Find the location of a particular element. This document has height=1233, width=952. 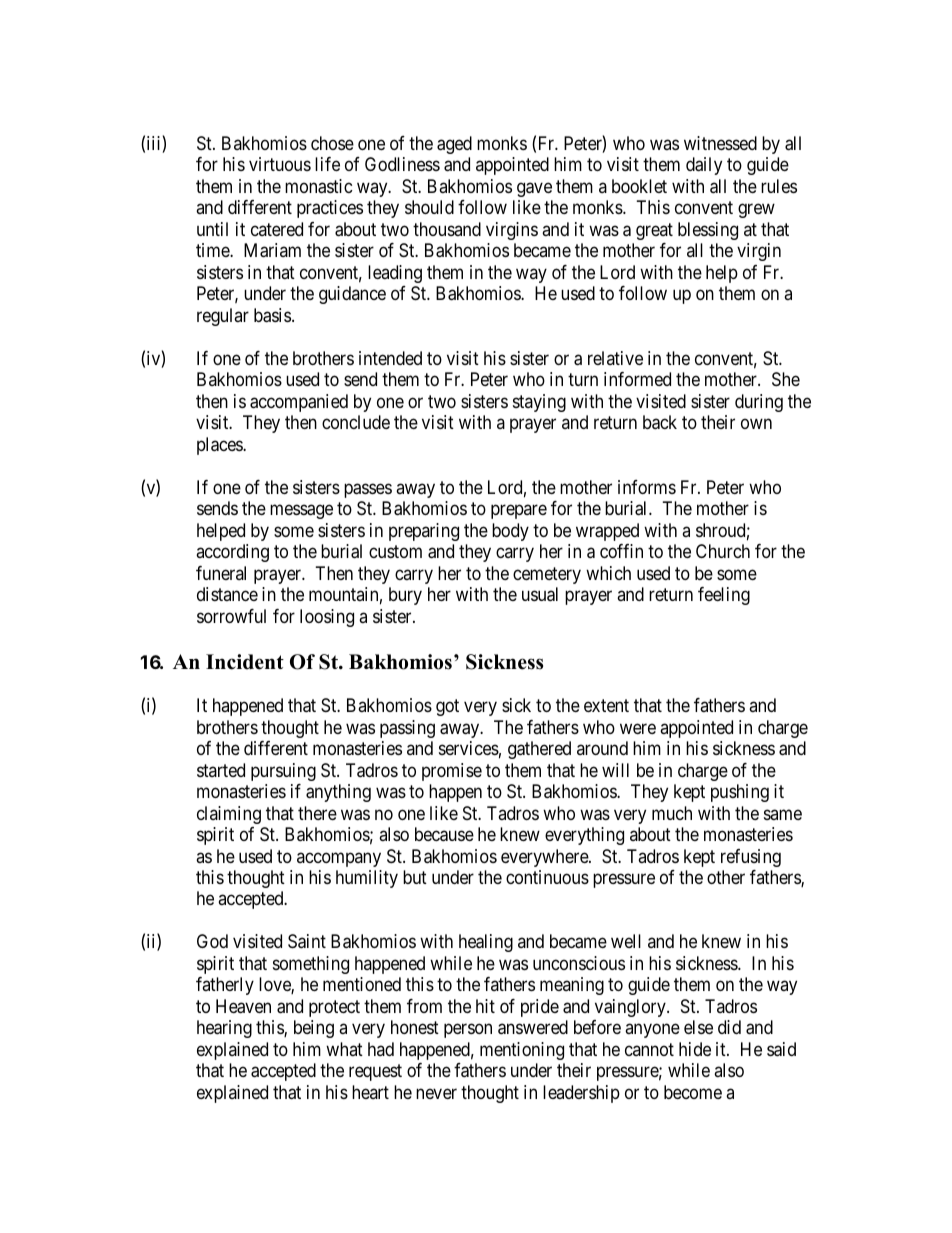

hide is located at coordinates (695, 1049).
